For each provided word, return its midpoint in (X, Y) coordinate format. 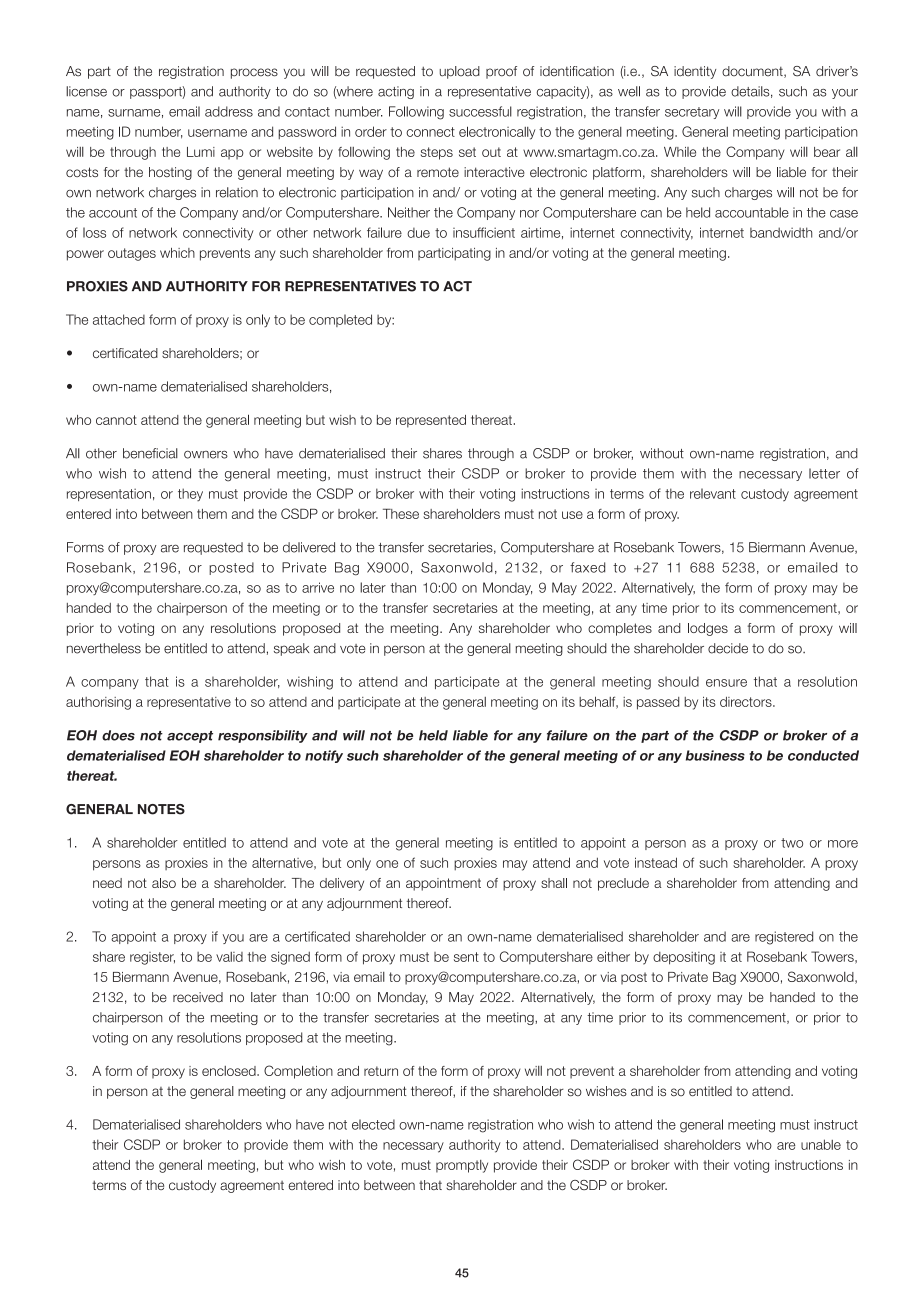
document (753, 72)
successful (480, 111)
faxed (587, 567)
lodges (708, 629)
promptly (462, 1166)
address (229, 111)
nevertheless (104, 648)
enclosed (230, 1071)
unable (821, 1144)
